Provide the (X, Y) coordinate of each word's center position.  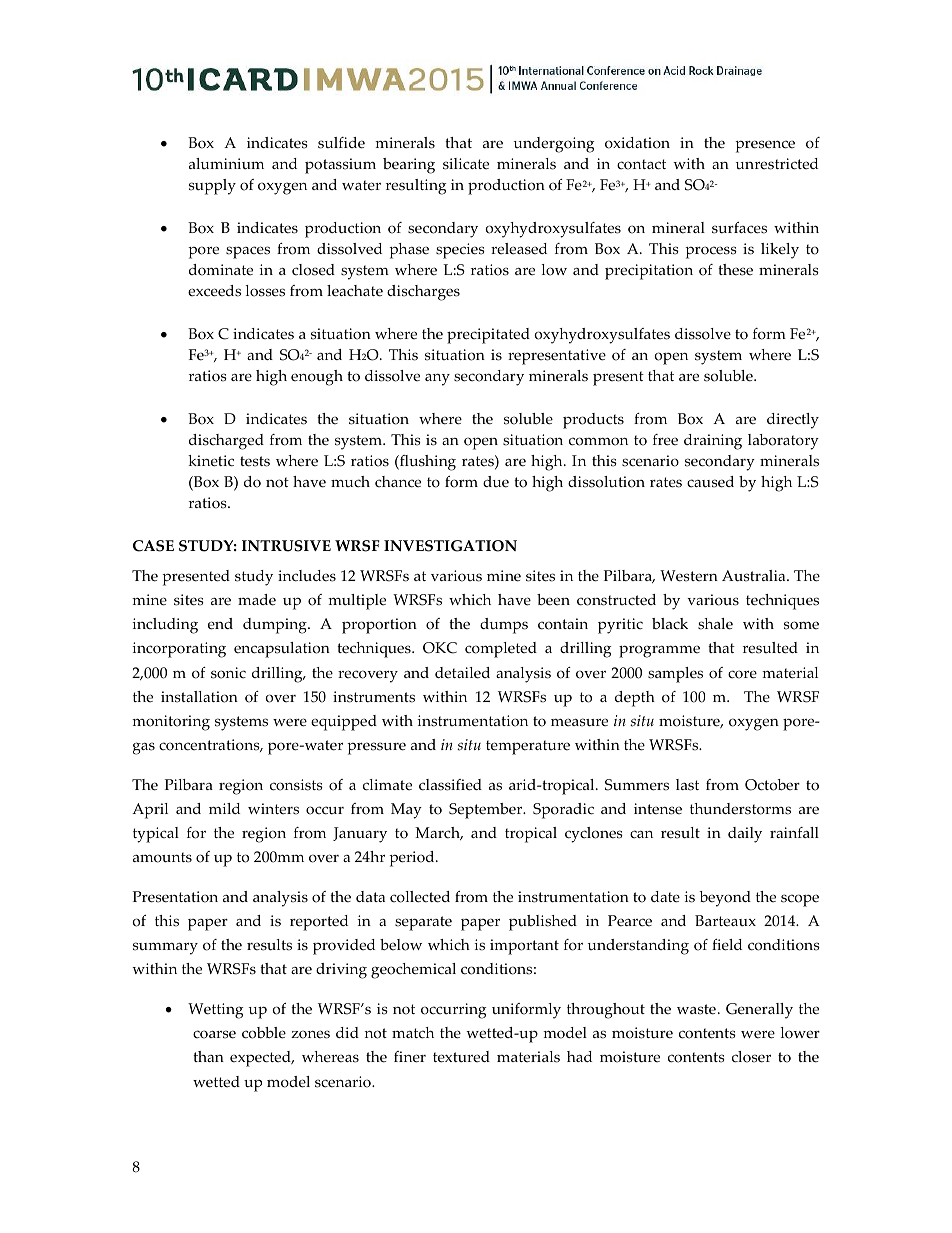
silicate (466, 164)
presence (765, 146)
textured (461, 1057)
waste (696, 1009)
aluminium (226, 164)
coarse (214, 1034)
